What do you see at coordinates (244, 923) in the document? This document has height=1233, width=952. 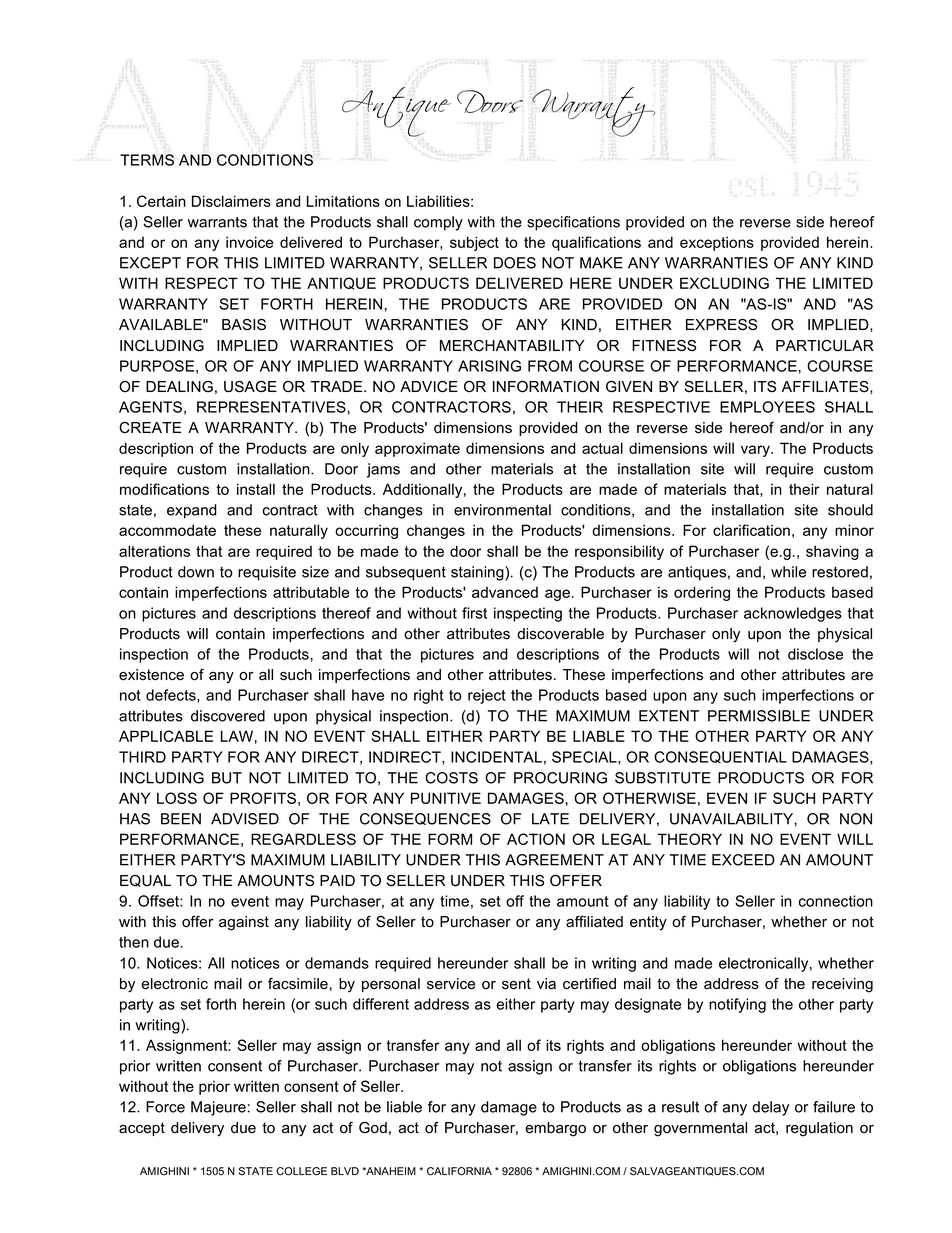 I see `against` at bounding box center [244, 923].
